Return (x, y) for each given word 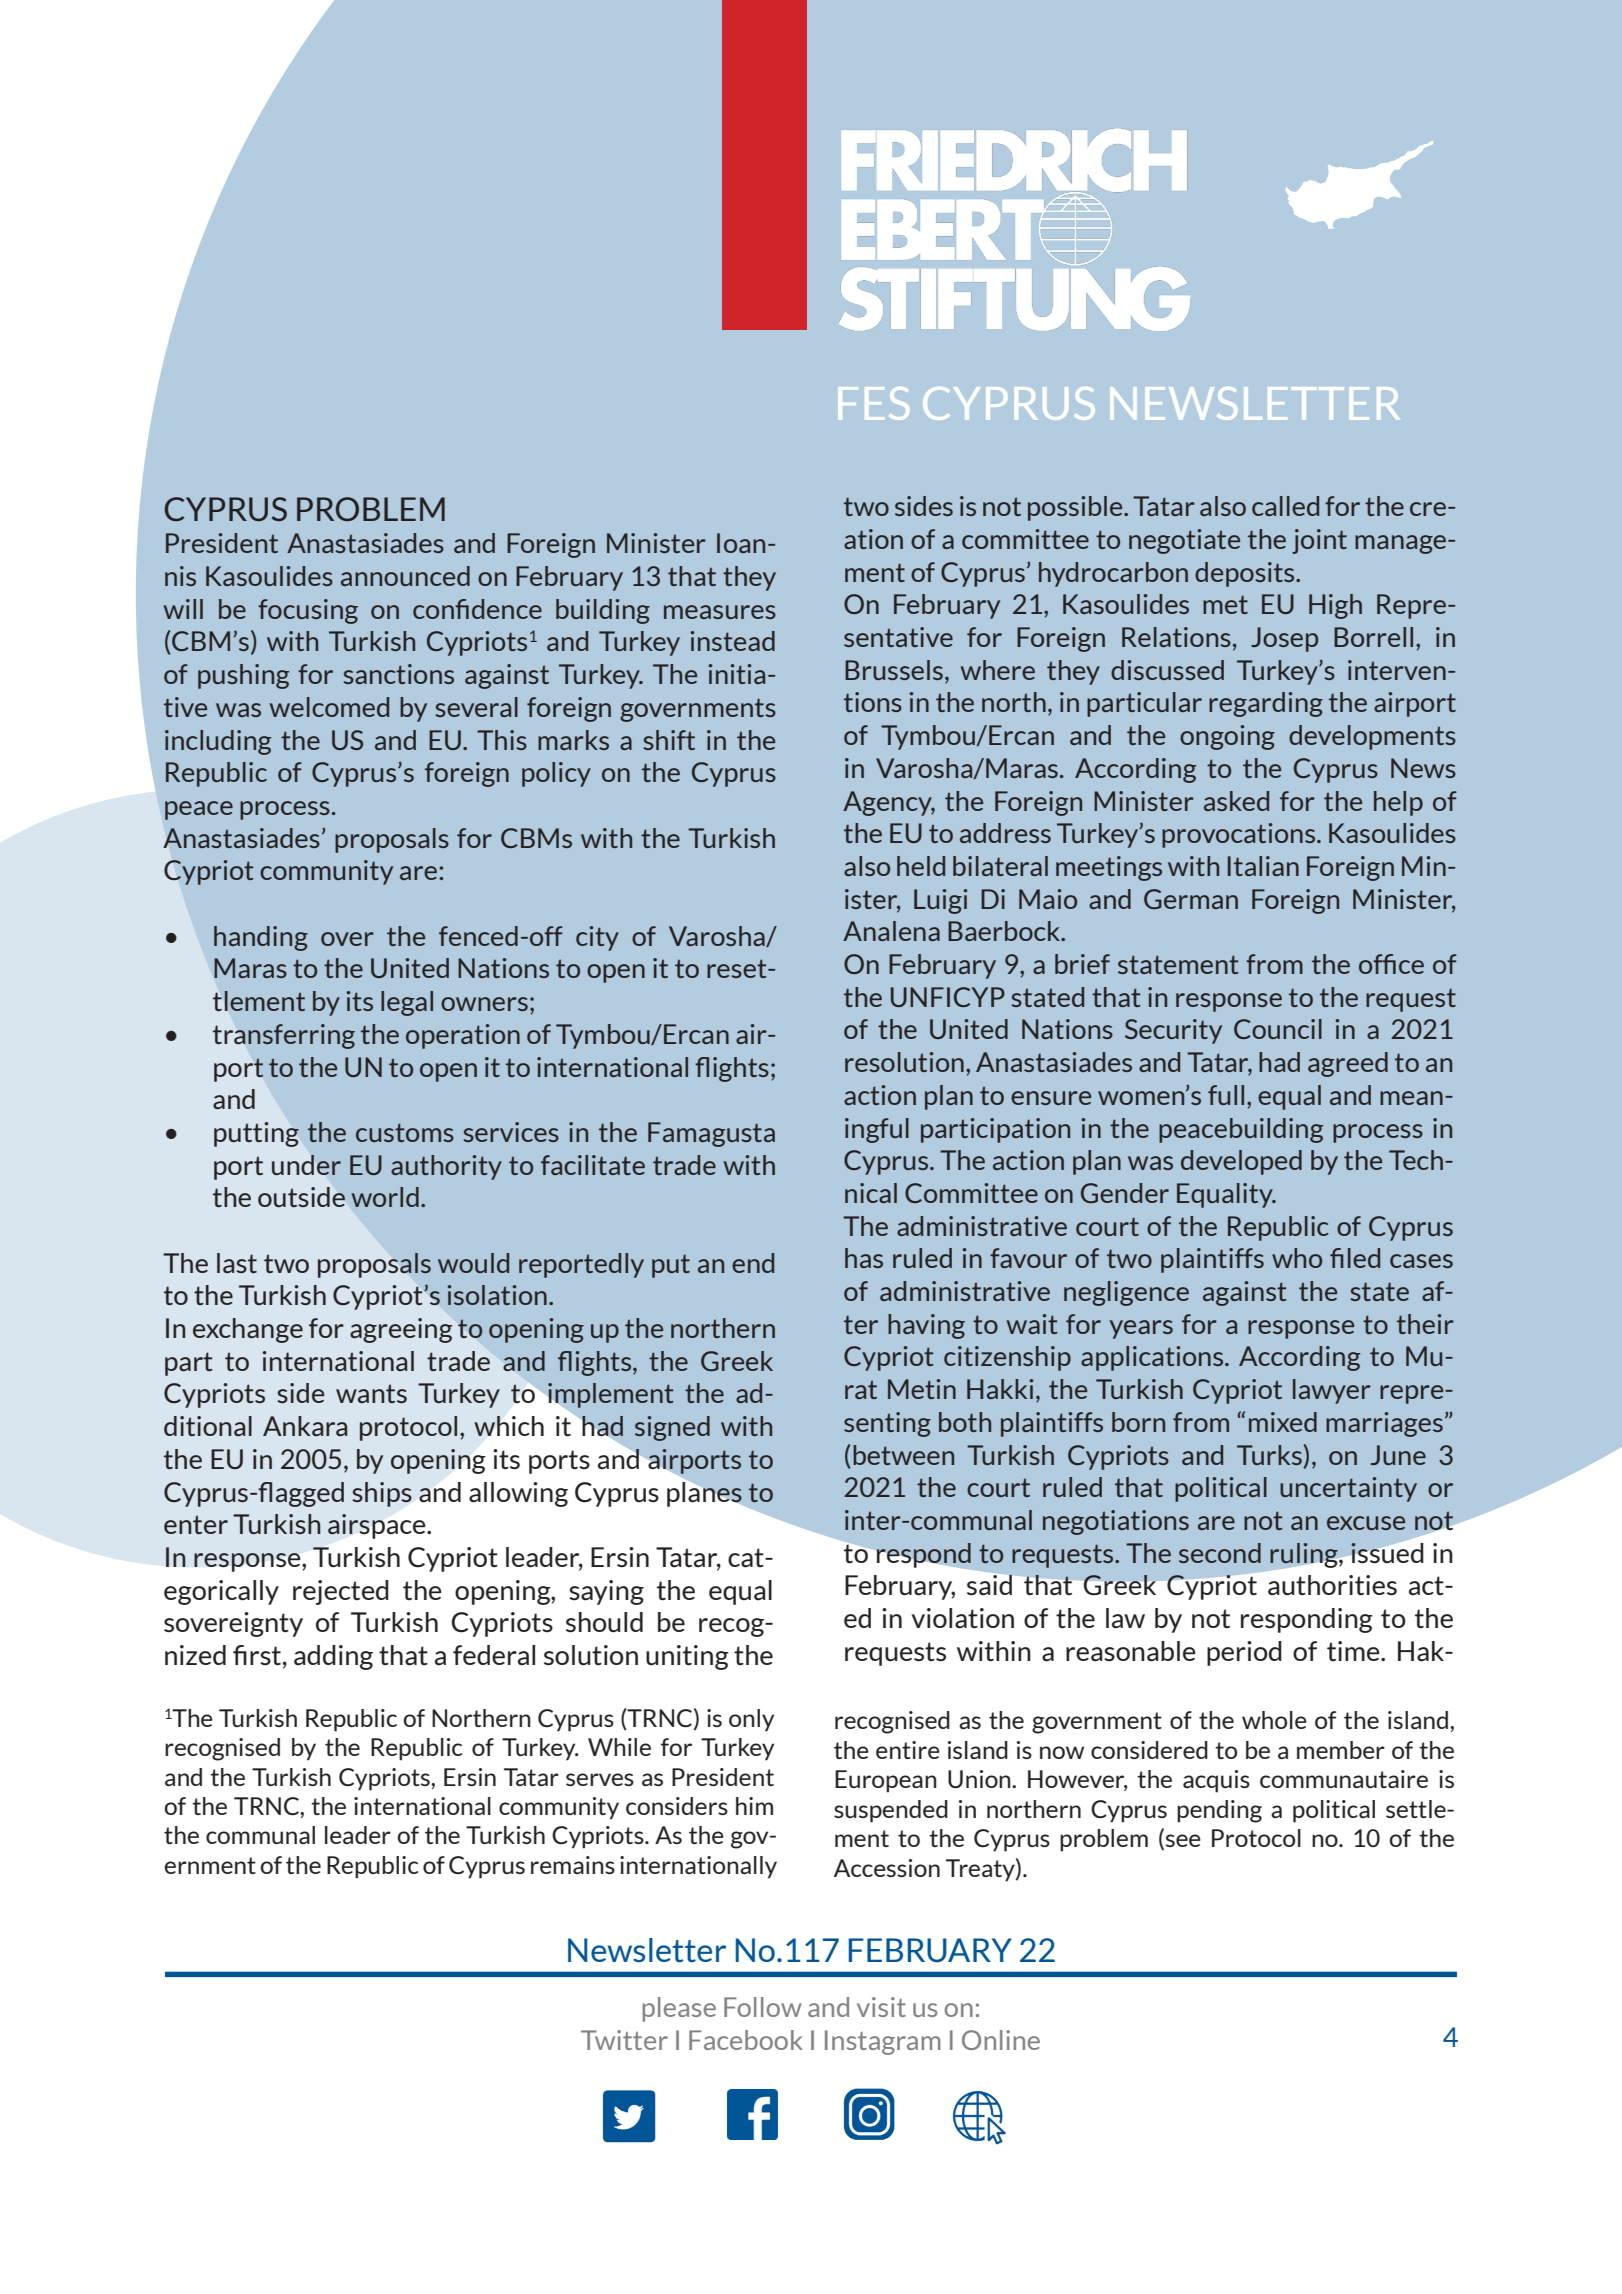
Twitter (624, 2040)
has (864, 1258)
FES (874, 403)
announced (405, 576)
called (1285, 506)
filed (1355, 1258)
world (385, 1197)
